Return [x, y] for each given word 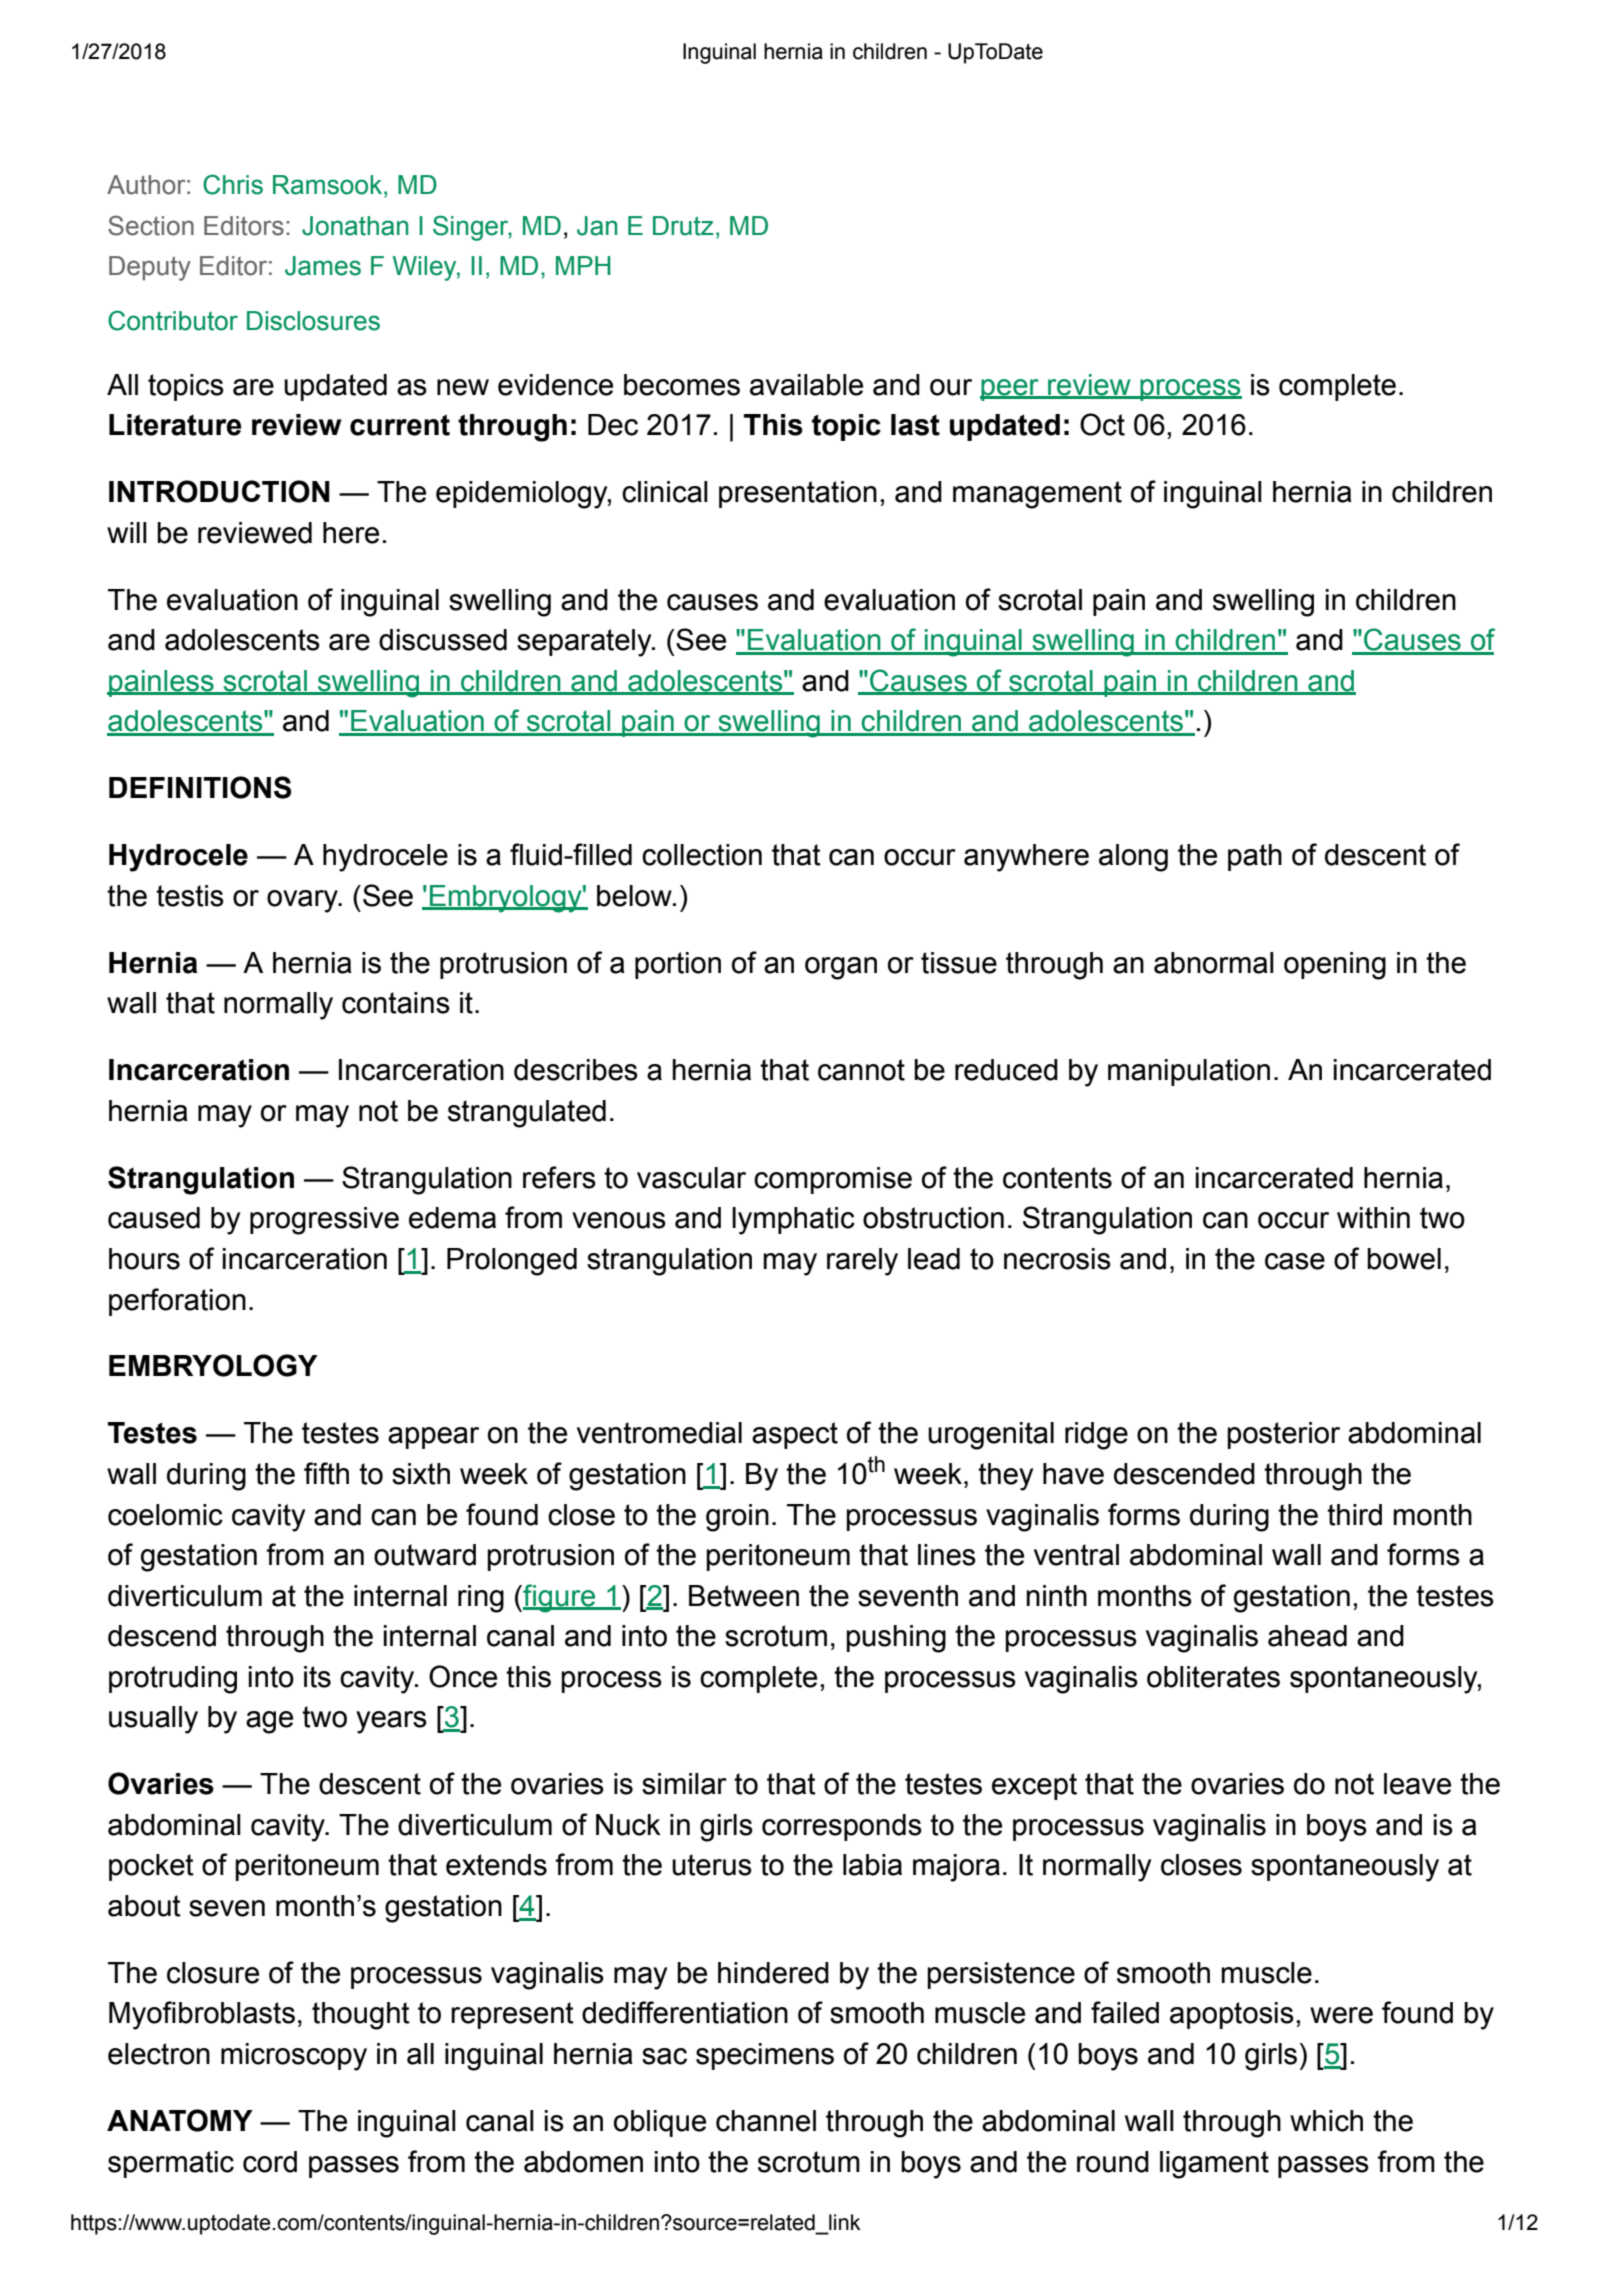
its [317, 1677]
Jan [597, 226]
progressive [324, 1221]
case [1295, 1261]
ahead [1307, 1636]
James [323, 266]
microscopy [294, 2057]
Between [744, 1596]
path [1255, 857]
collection [702, 855]
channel [766, 2121]
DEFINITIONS [200, 787]
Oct [1102, 424]
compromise [833, 1180]
